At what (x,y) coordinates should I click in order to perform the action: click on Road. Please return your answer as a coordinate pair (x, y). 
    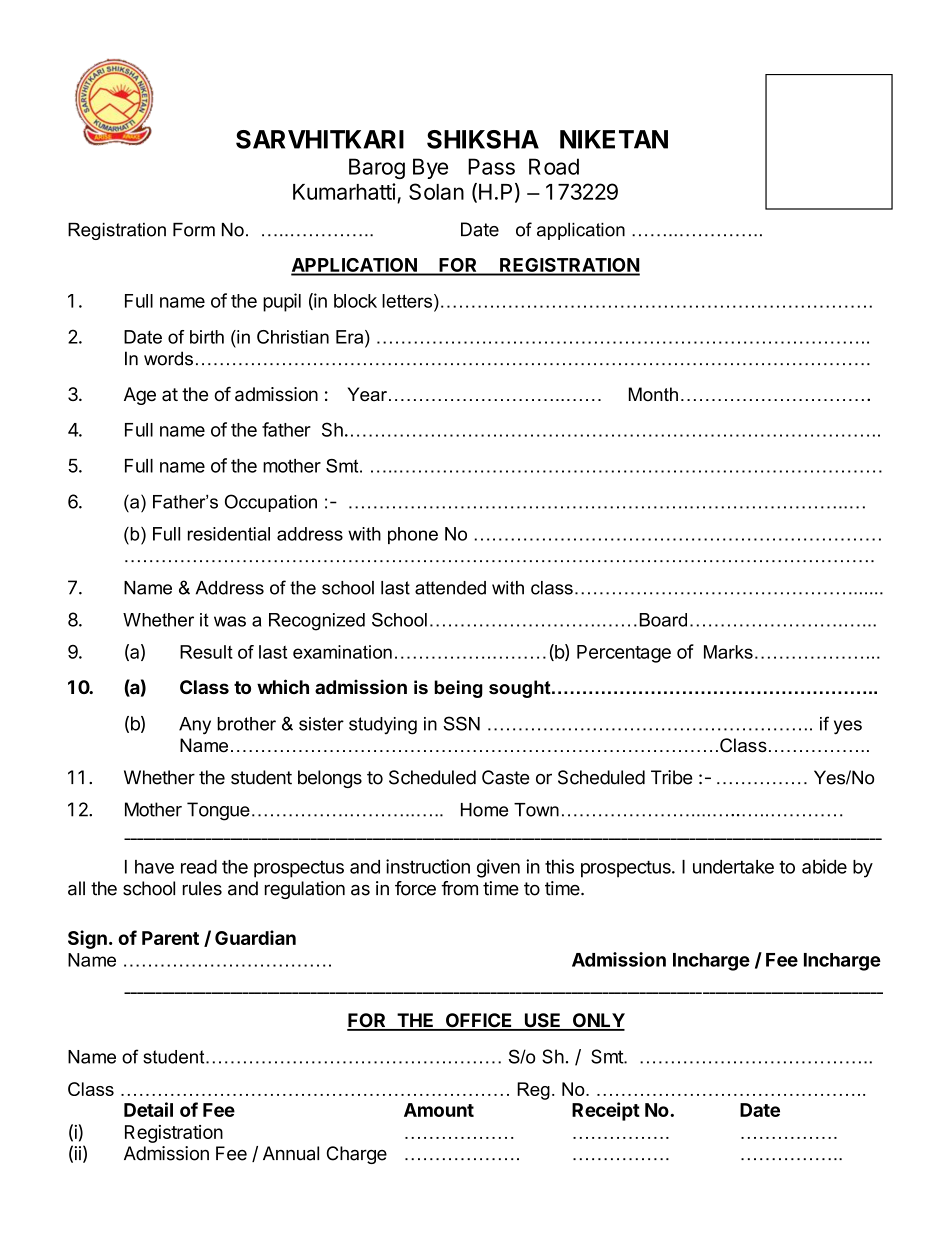
    Looking at the image, I should click on (554, 166).
